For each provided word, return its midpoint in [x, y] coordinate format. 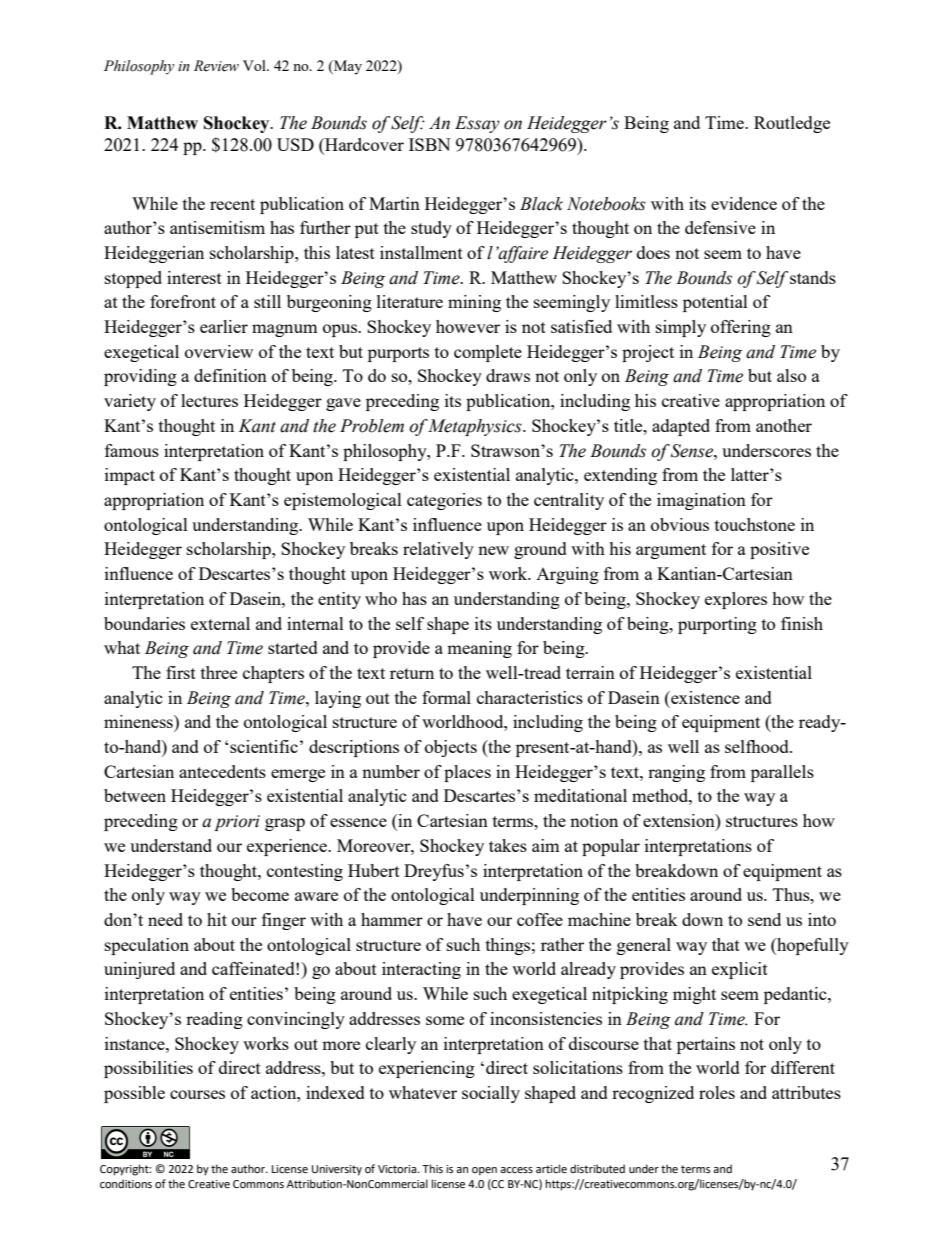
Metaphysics [475, 427]
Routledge [792, 124]
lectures [209, 400]
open [484, 1171]
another [784, 425]
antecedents [222, 771]
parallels [782, 773]
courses [197, 1094]
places [467, 773]
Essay [477, 124]
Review [216, 66]
